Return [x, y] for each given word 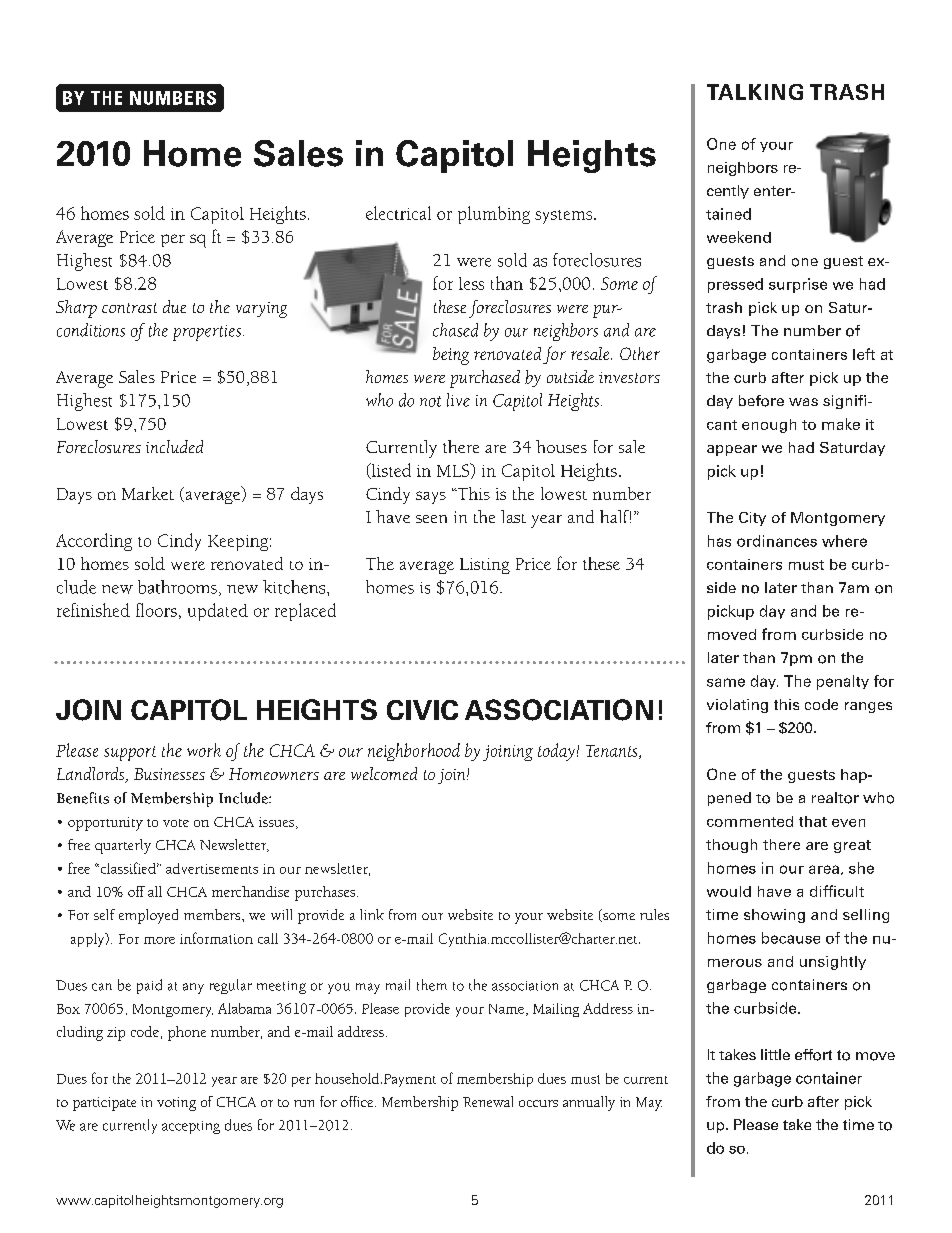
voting [176, 1104]
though [731, 846]
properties [207, 333]
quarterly [123, 846]
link [372, 914]
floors [156, 610]
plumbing [494, 215]
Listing [485, 566]
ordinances [777, 541]
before [761, 401]
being [451, 356]
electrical [398, 213]
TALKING [755, 92]
